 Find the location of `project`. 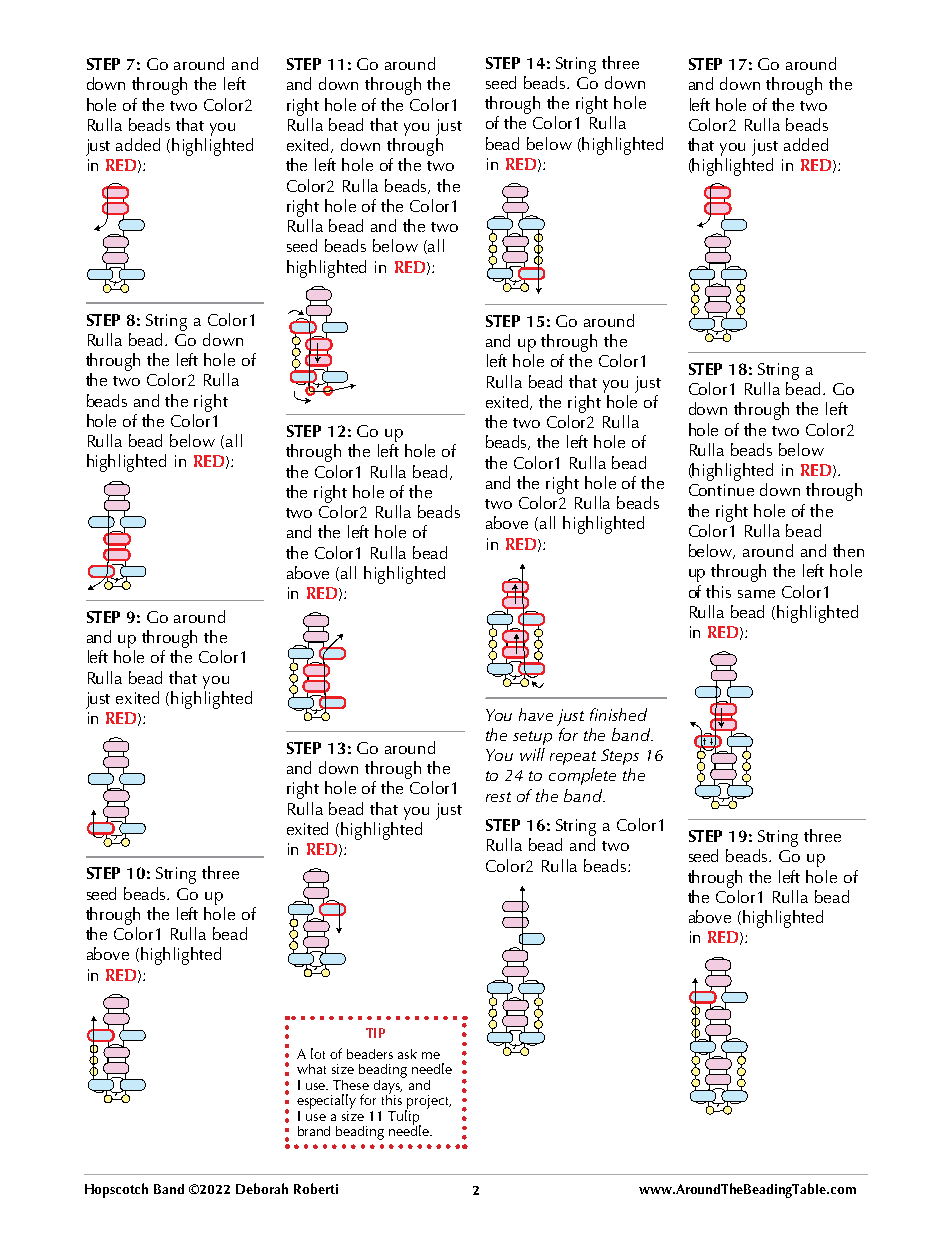

project is located at coordinates (428, 1103).
